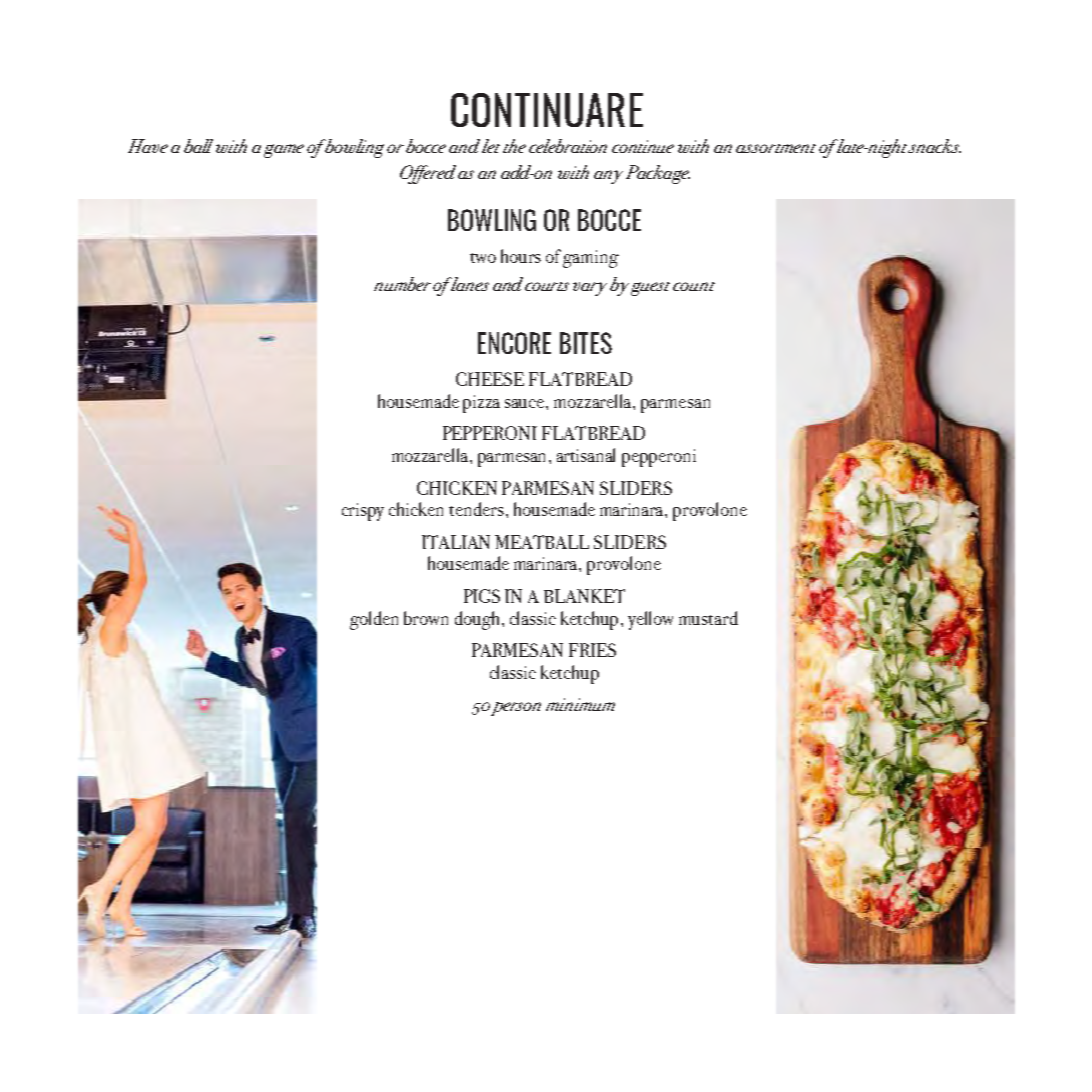 Image resolution: width=1092 pixels, height=1092 pixels. Describe the element at coordinates (284, 151) in the screenshot. I see `game` at that location.
